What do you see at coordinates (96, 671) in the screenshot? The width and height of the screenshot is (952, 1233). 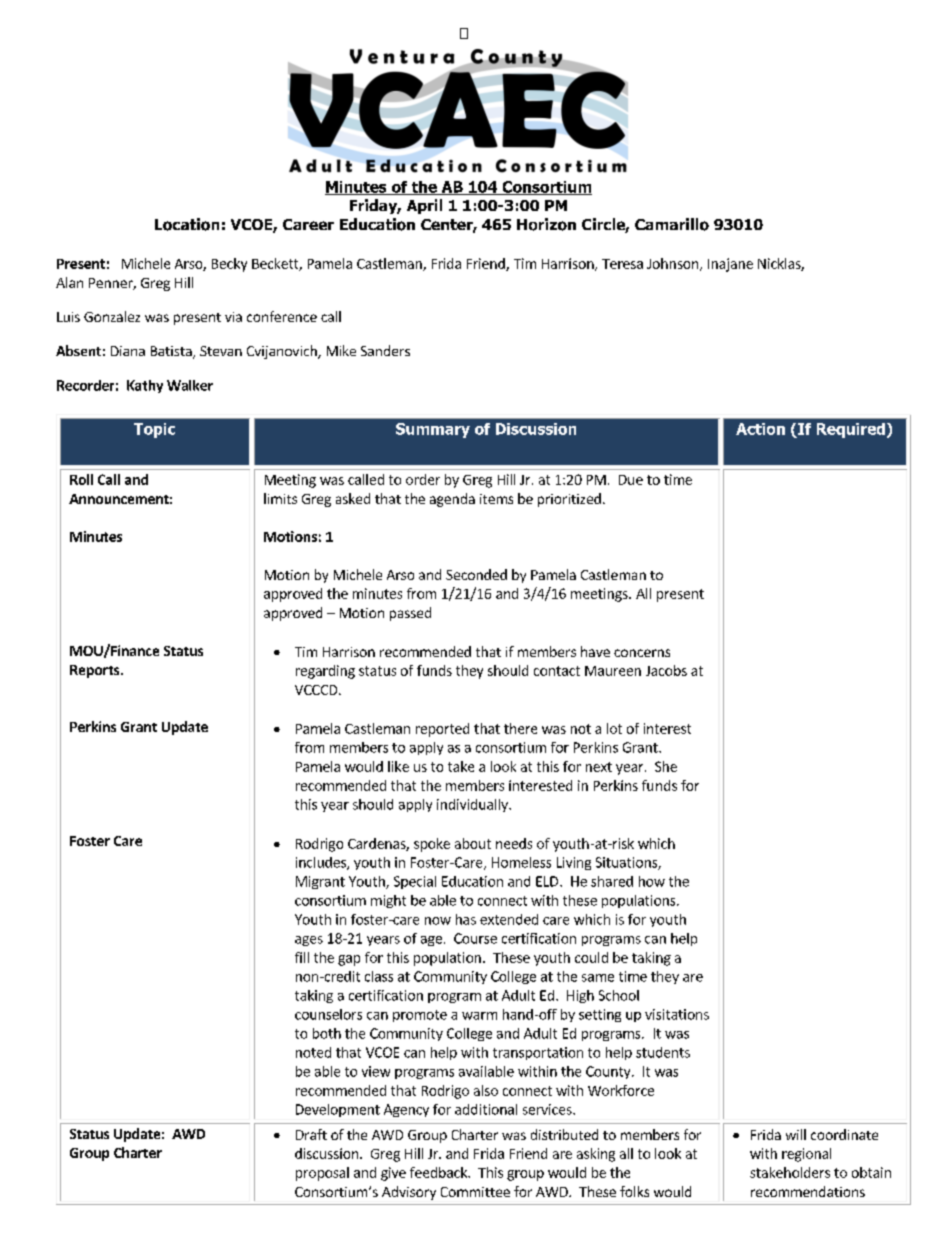 I see `Reports` at bounding box center [96, 671].
